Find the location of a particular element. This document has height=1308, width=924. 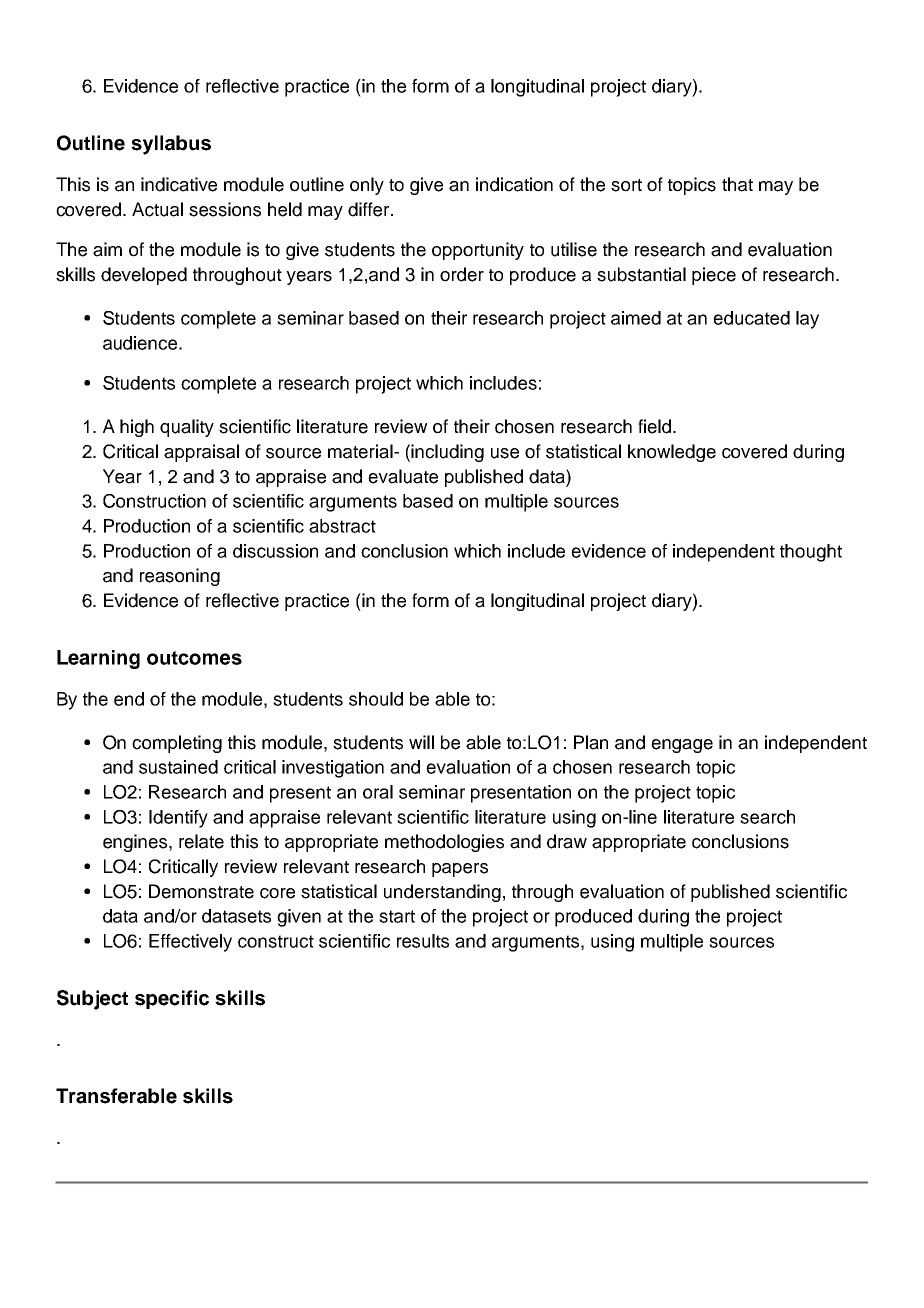

specific is located at coordinates (172, 999).
